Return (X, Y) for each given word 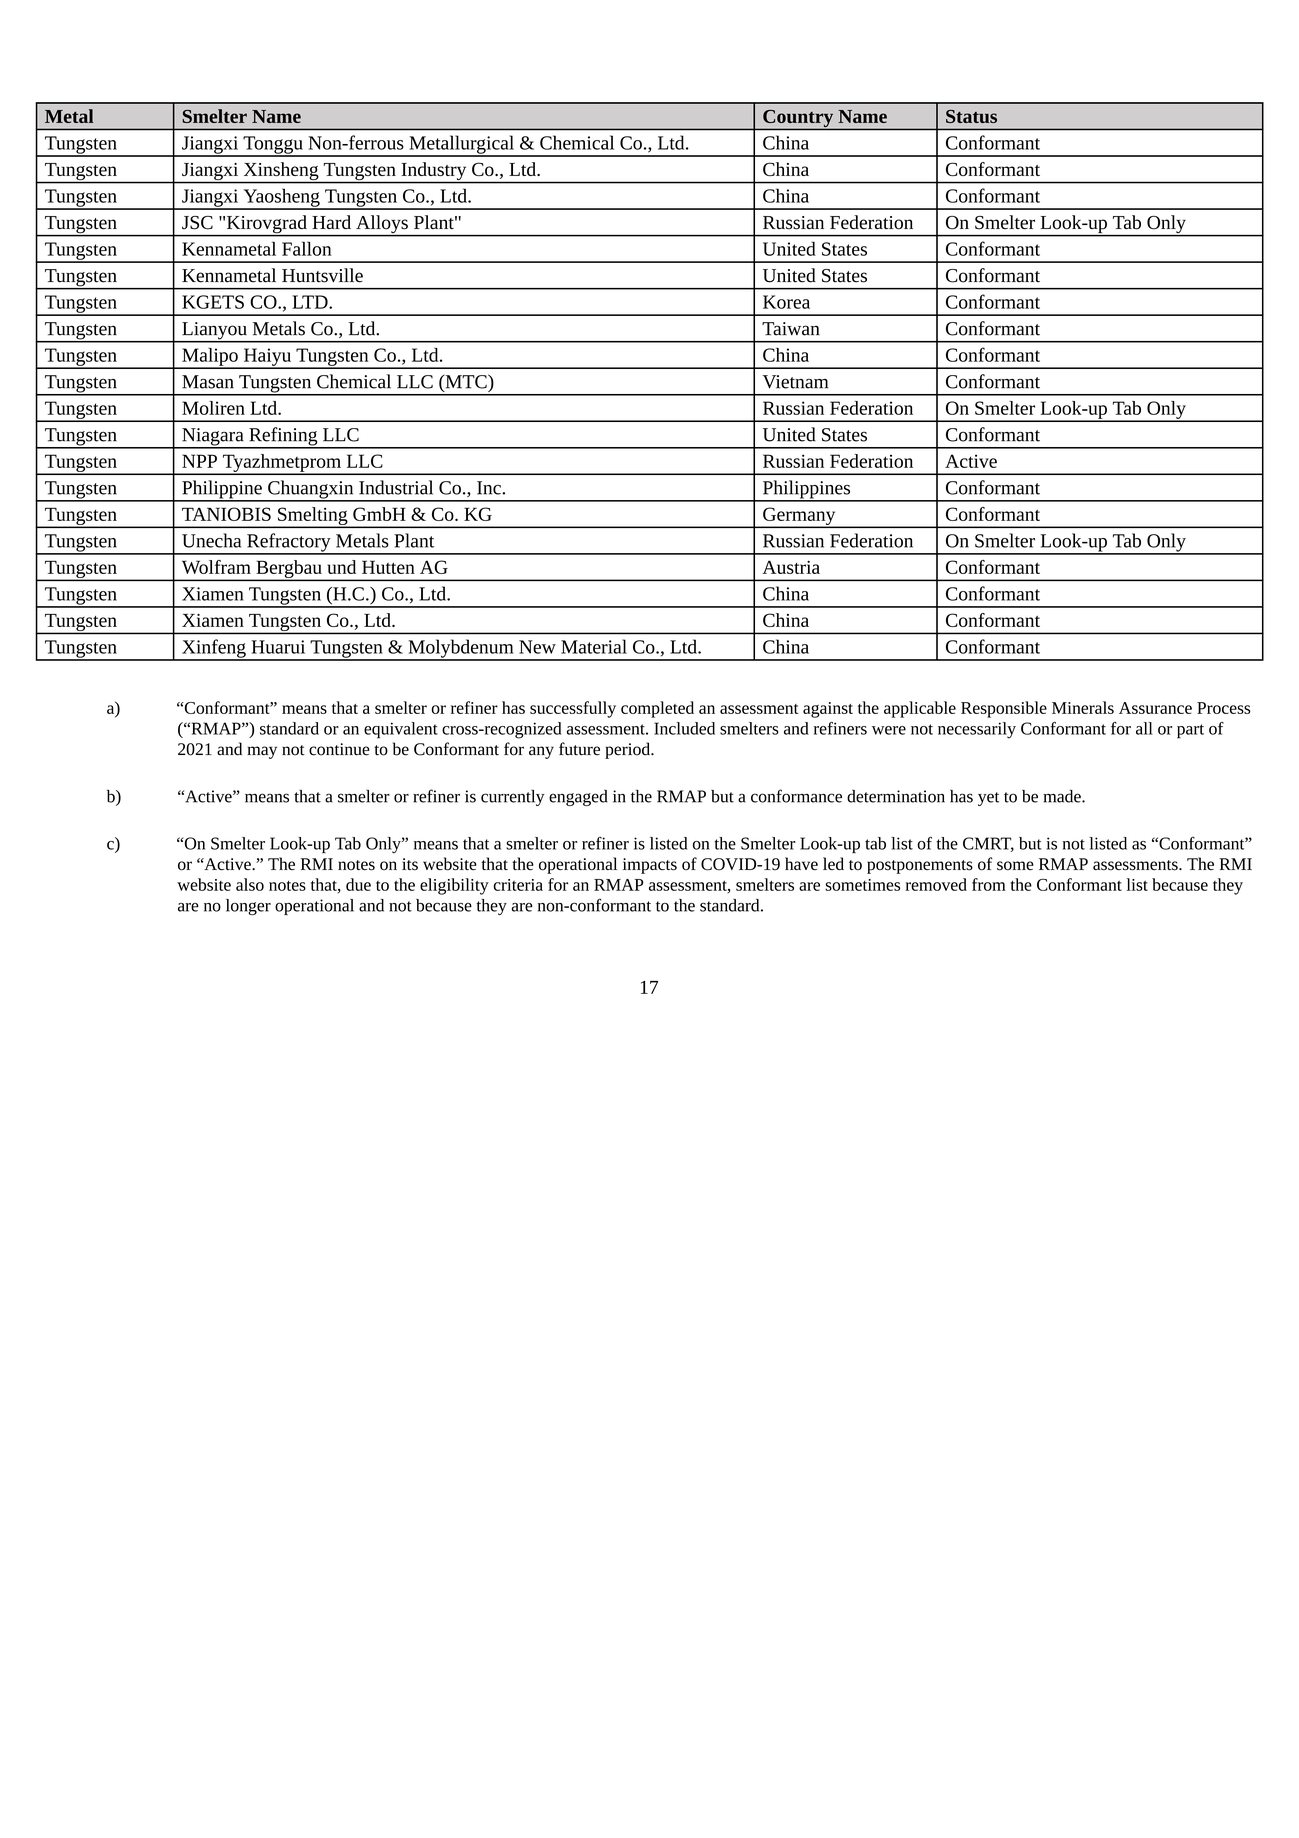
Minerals (1083, 707)
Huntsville (322, 275)
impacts (650, 866)
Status (971, 116)
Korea (786, 302)
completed (657, 709)
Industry (434, 172)
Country (798, 120)
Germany (799, 517)
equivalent (401, 730)
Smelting (313, 517)
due (358, 884)
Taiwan (791, 329)
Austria (791, 567)
